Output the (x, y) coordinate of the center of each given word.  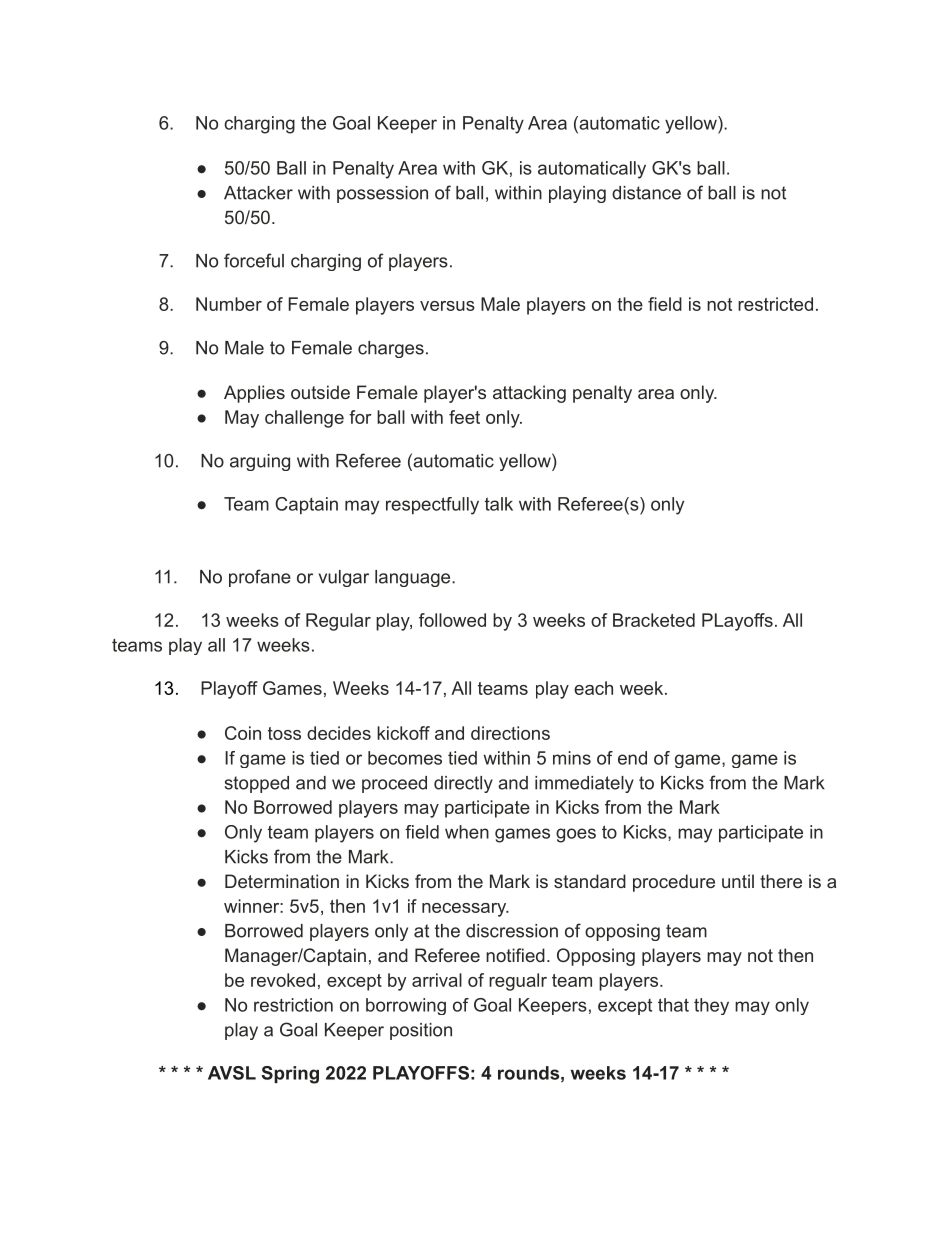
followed (452, 620)
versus (447, 306)
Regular (338, 622)
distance (646, 193)
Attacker (258, 193)
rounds (528, 1073)
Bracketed (654, 620)
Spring (290, 1075)
